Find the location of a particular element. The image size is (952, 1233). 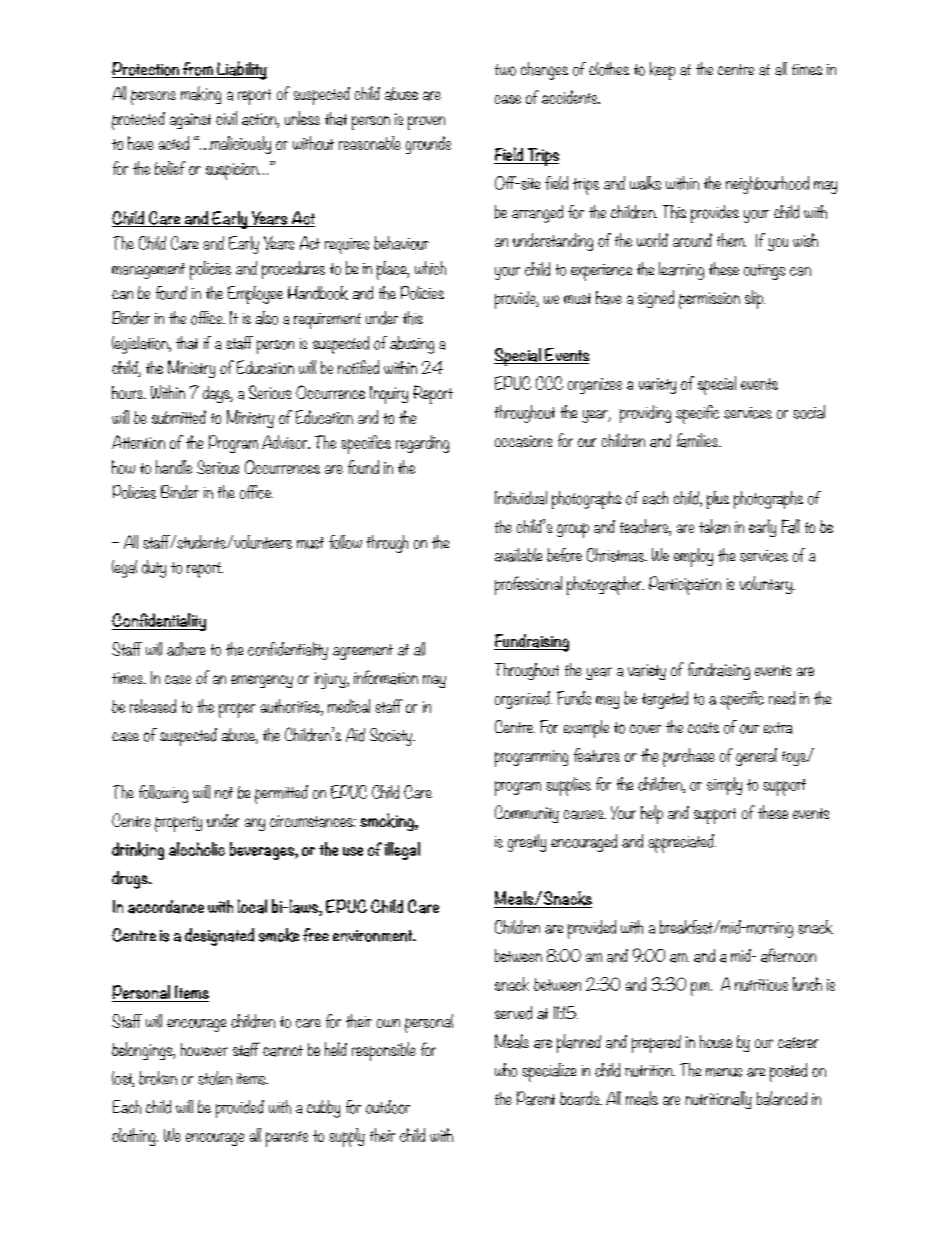

menus is located at coordinates (724, 1072).
